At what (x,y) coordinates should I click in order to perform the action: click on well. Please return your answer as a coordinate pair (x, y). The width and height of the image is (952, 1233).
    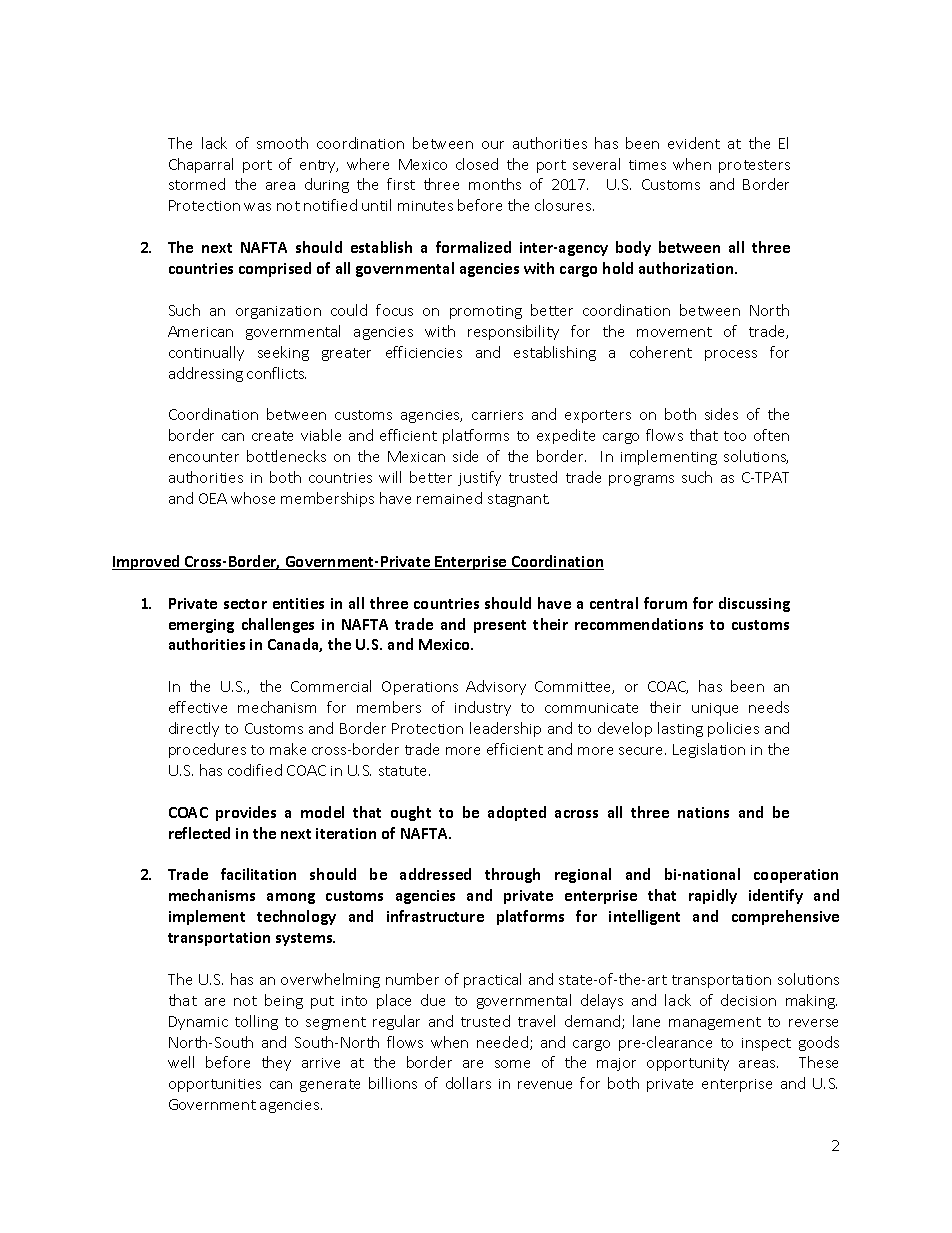
    Looking at the image, I should click on (181, 1062).
